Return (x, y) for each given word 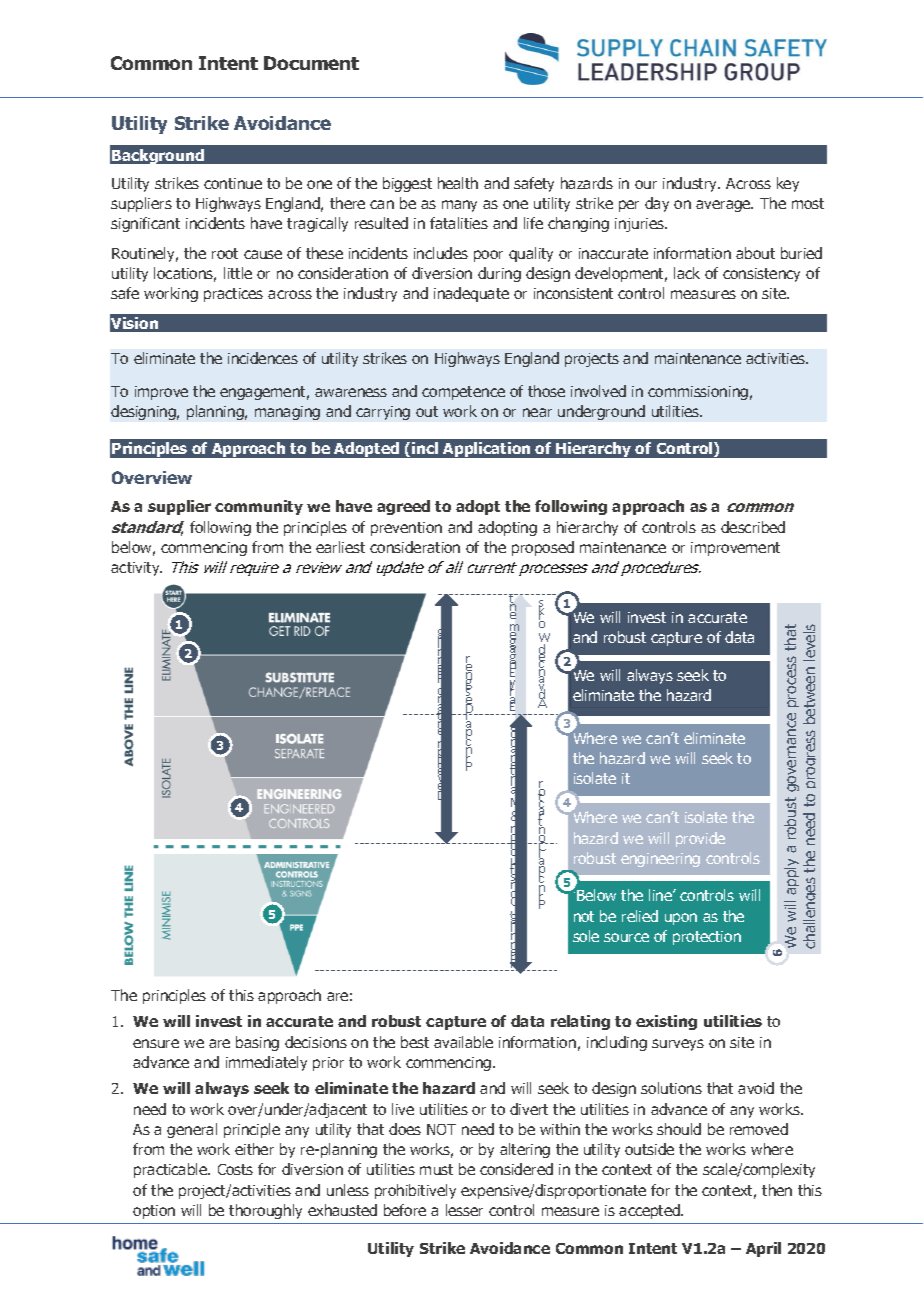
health (458, 183)
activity (136, 569)
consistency (761, 275)
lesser (464, 1210)
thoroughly (265, 1211)
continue (233, 183)
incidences (263, 358)
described (753, 527)
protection (707, 938)
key (788, 184)
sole (586, 936)
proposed (543, 548)
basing (257, 1043)
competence (463, 393)
